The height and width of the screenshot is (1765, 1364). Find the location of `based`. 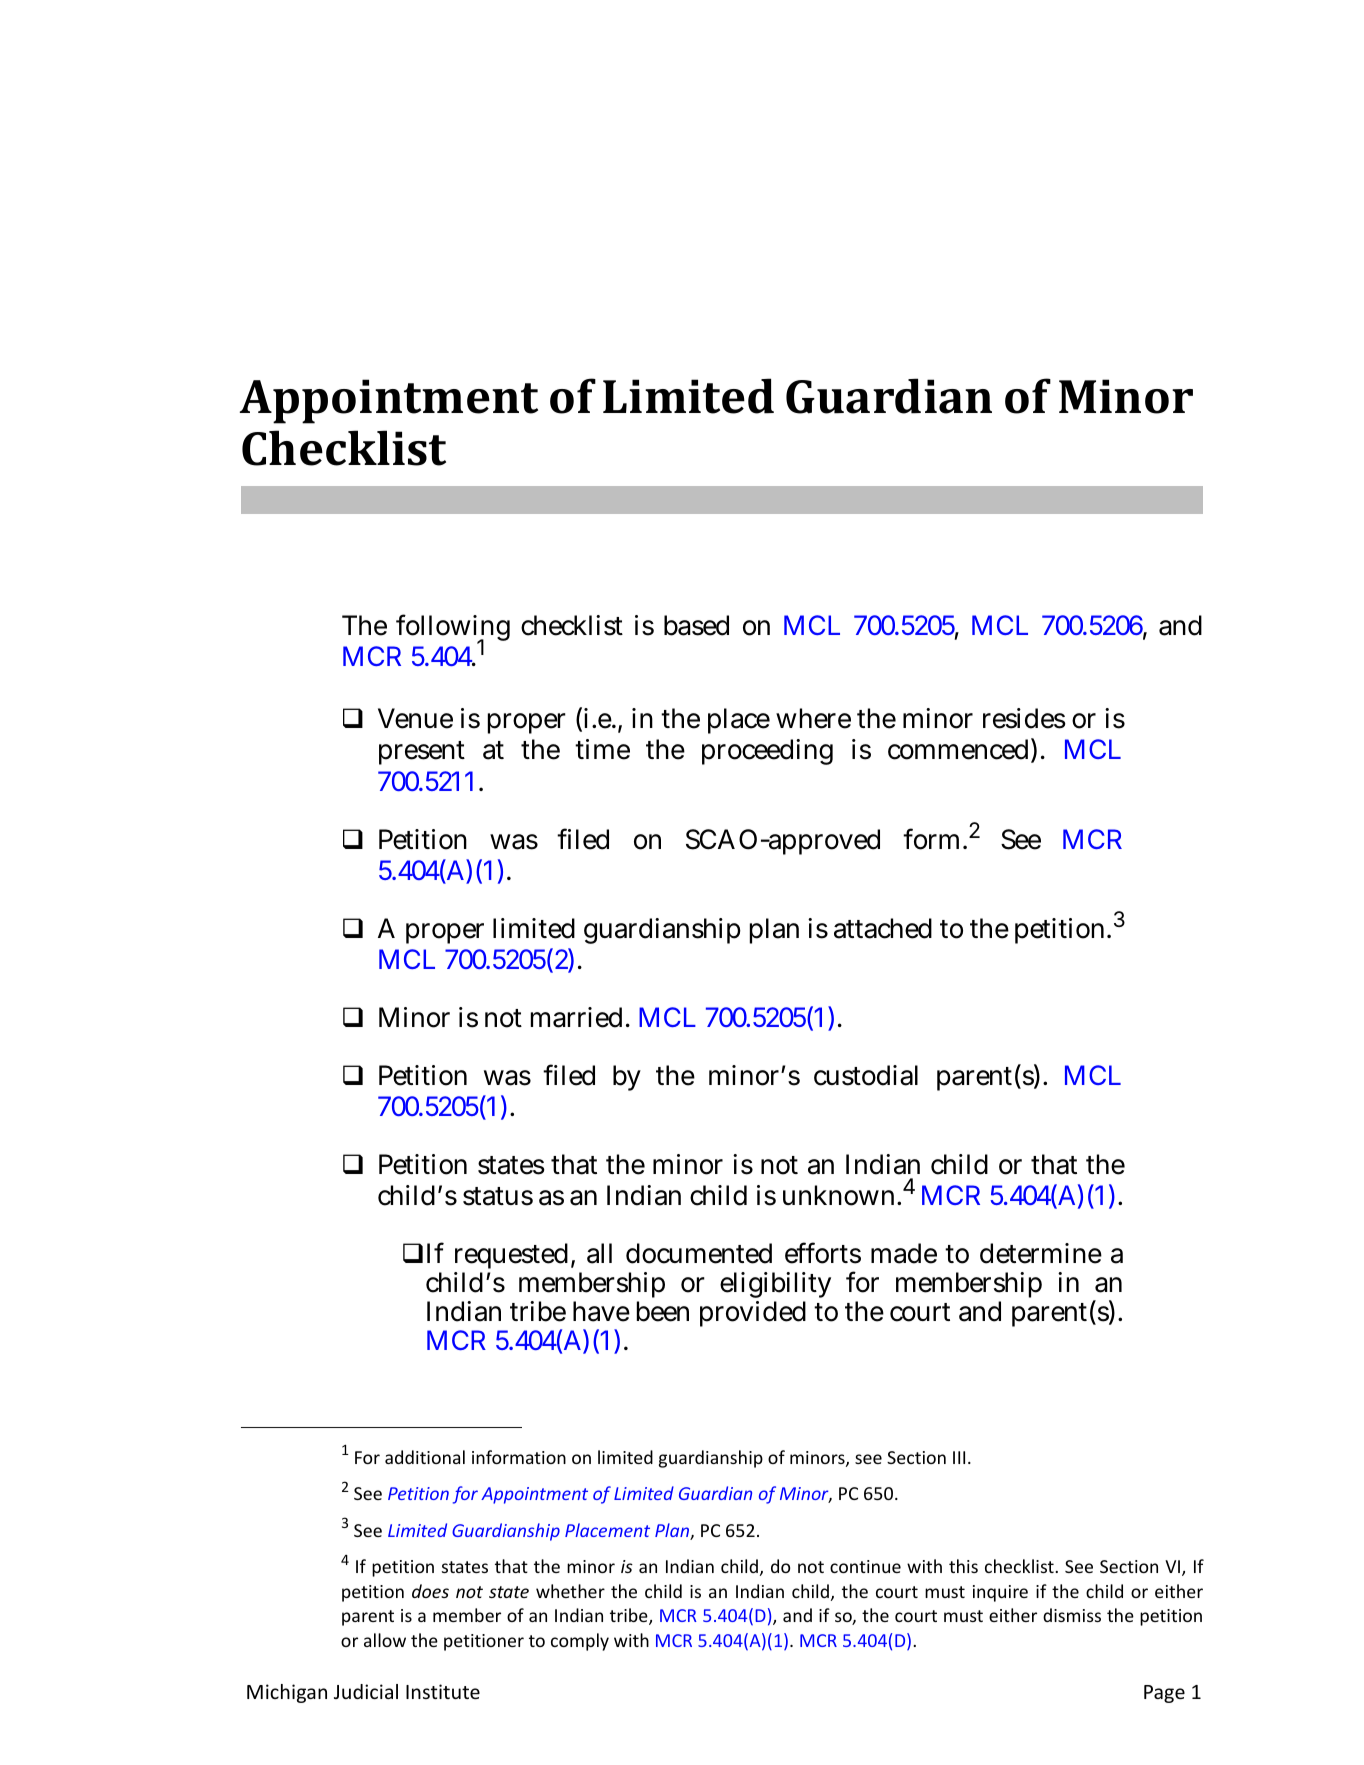

based is located at coordinates (696, 625).
